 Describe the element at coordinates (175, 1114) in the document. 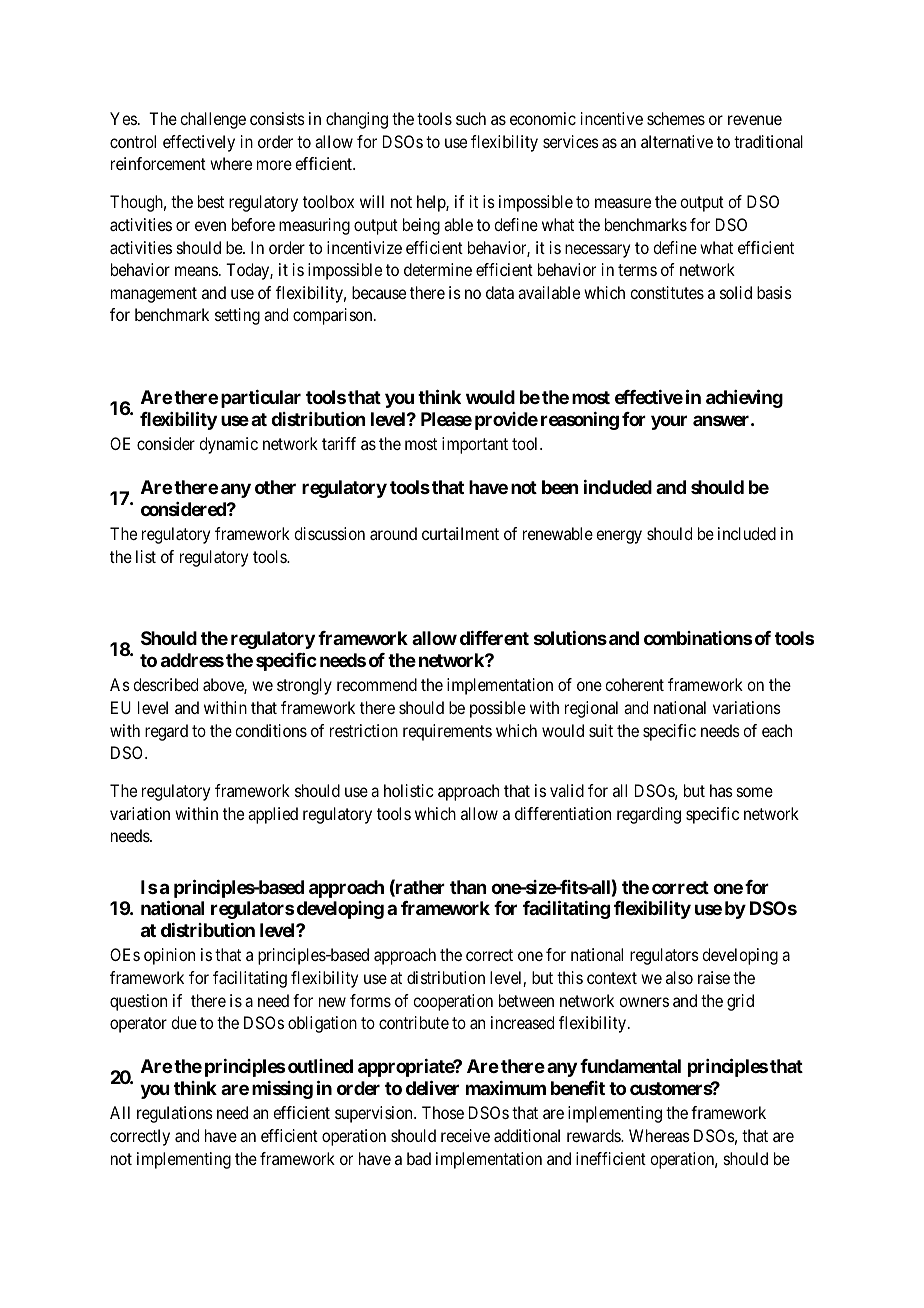

I see `regulations` at that location.
